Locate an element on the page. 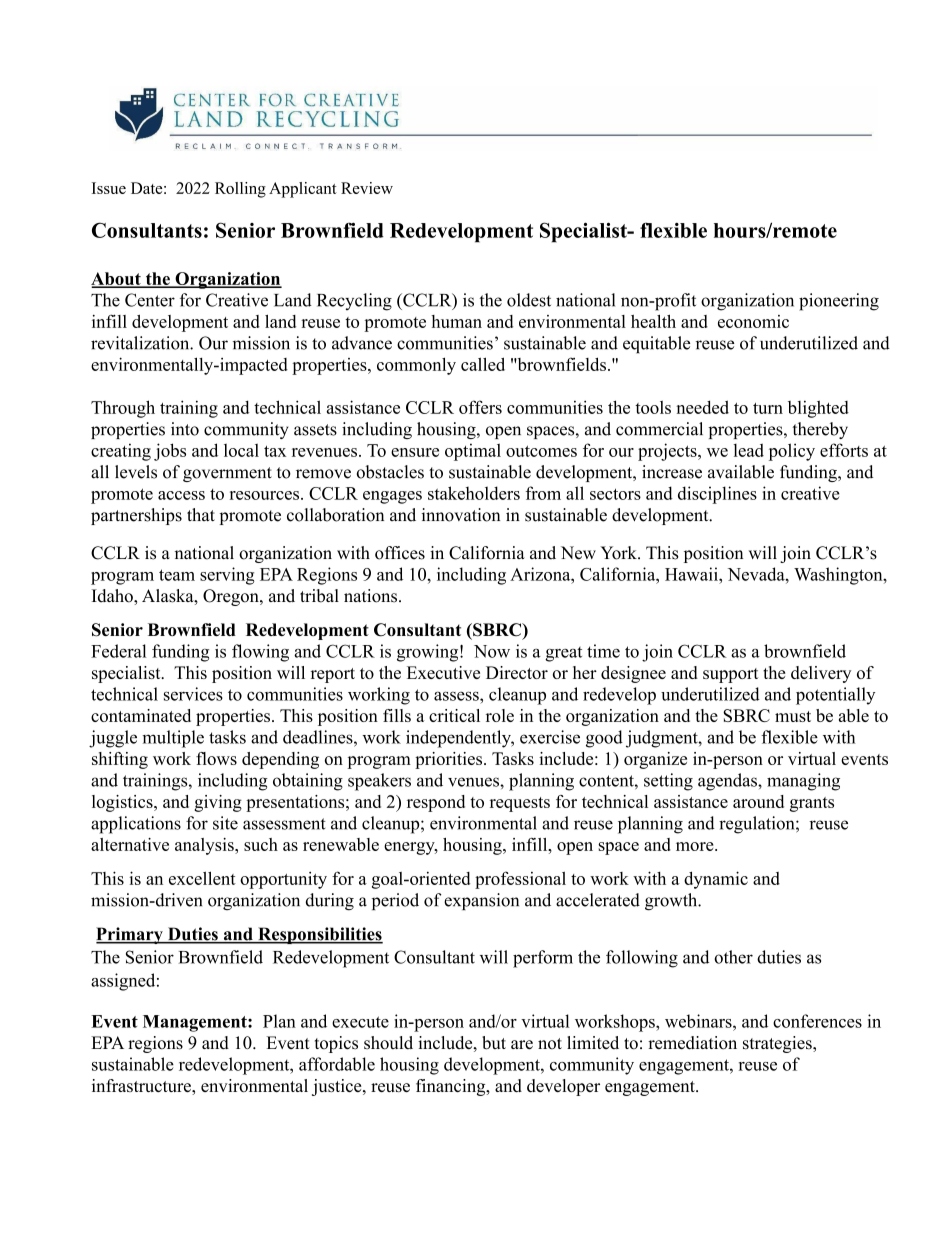 This page has height=1233, width=952. topics is located at coordinates (336, 1044).
